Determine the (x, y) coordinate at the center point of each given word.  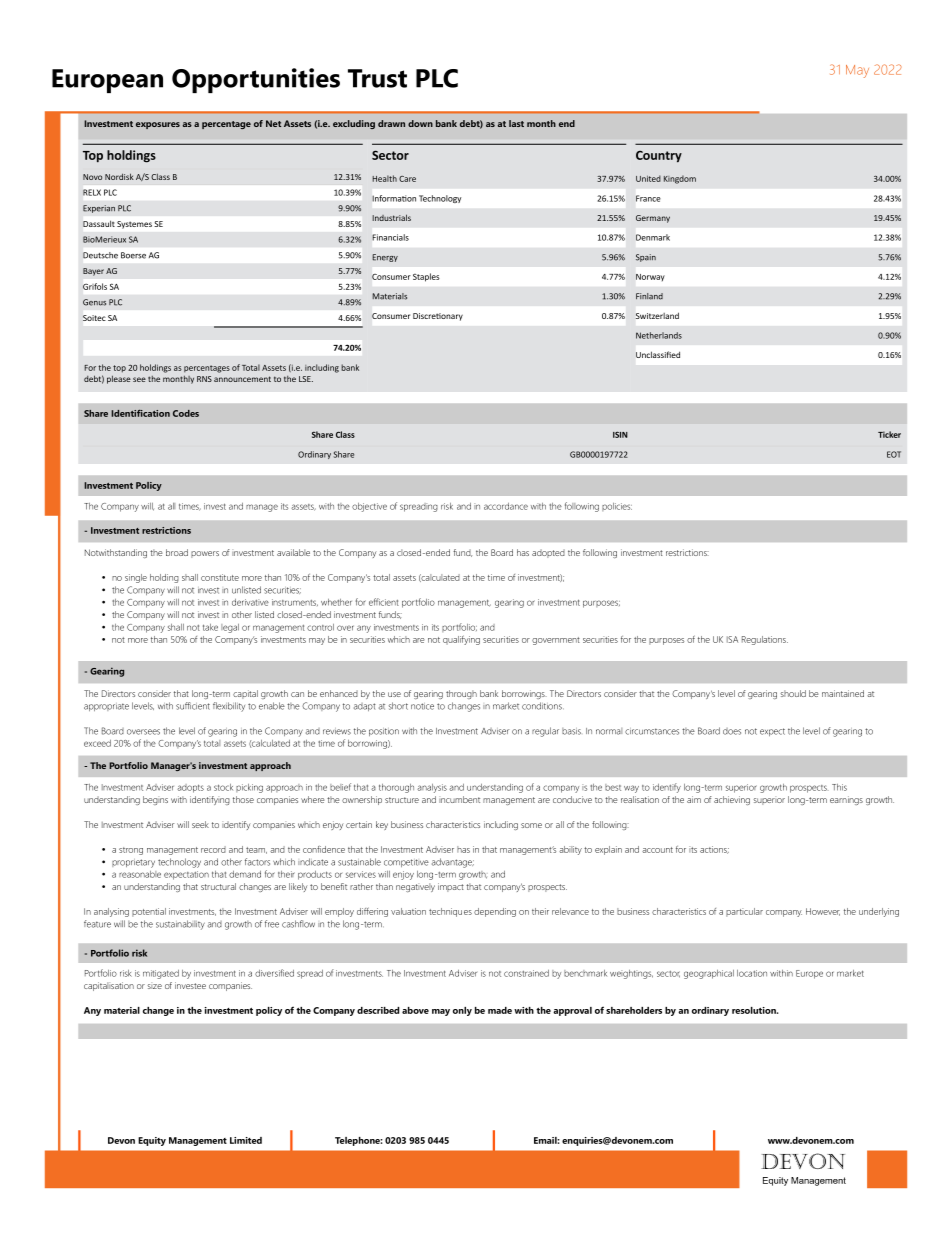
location (752, 973)
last (516, 123)
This (839, 787)
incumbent (459, 799)
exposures (158, 125)
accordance (506, 506)
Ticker (889, 434)
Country (659, 157)
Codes (186, 413)
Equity (152, 1141)
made (500, 1010)
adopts (190, 788)
